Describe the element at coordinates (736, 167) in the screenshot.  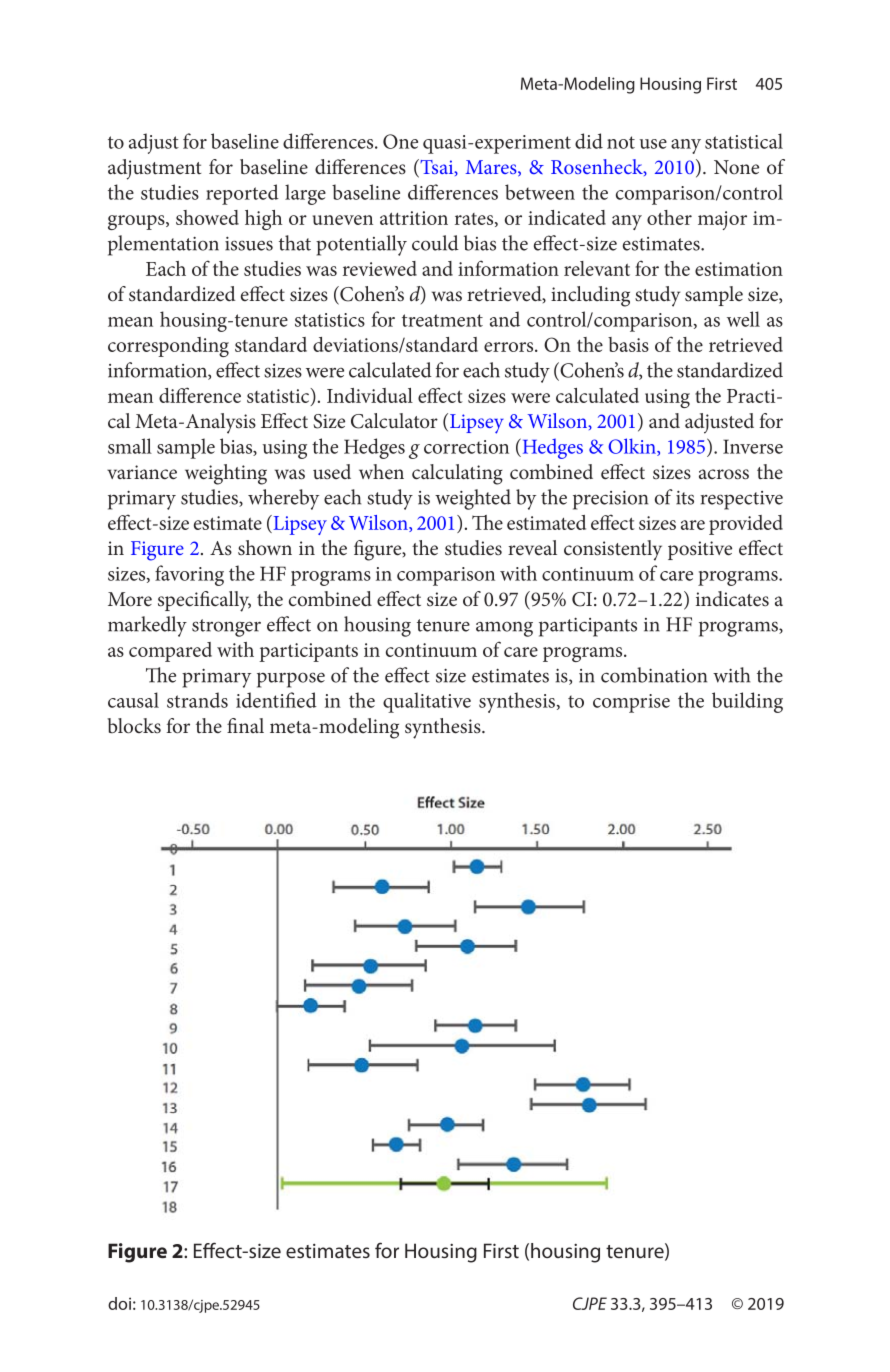
I see `None` at that location.
